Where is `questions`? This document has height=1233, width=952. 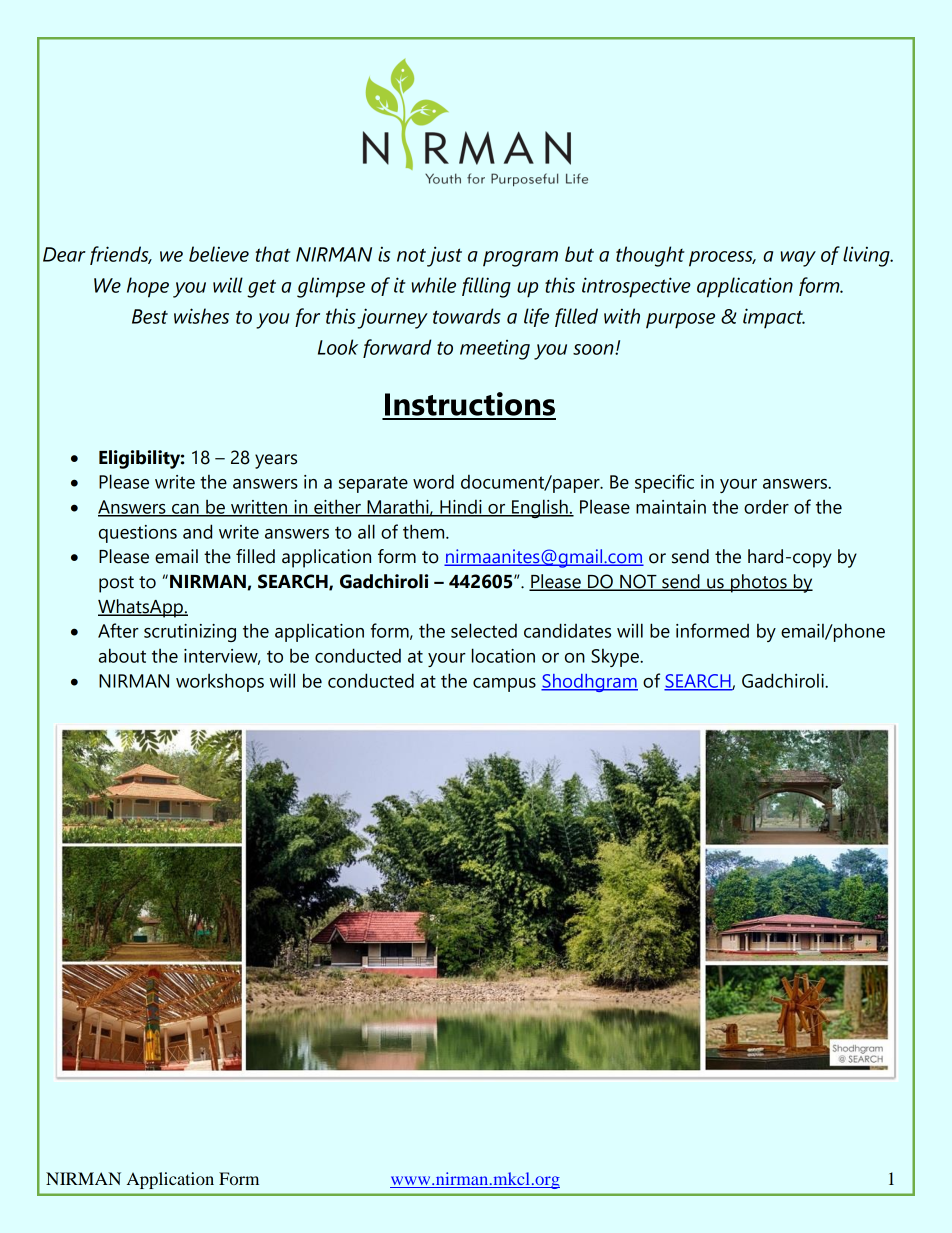 questions is located at coordinates (138, 534).
